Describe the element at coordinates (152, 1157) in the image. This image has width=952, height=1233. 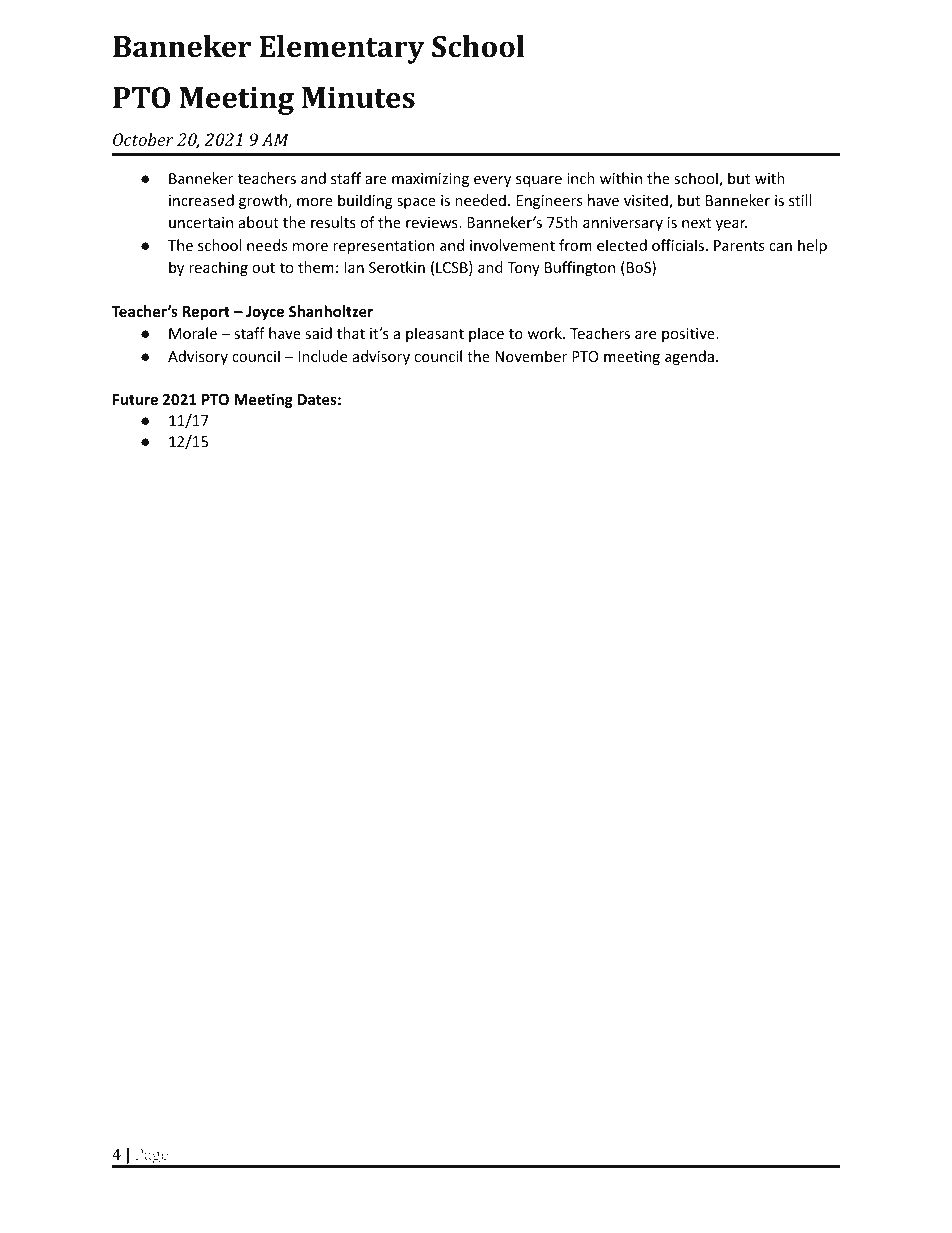
I see `Page` at that location.
